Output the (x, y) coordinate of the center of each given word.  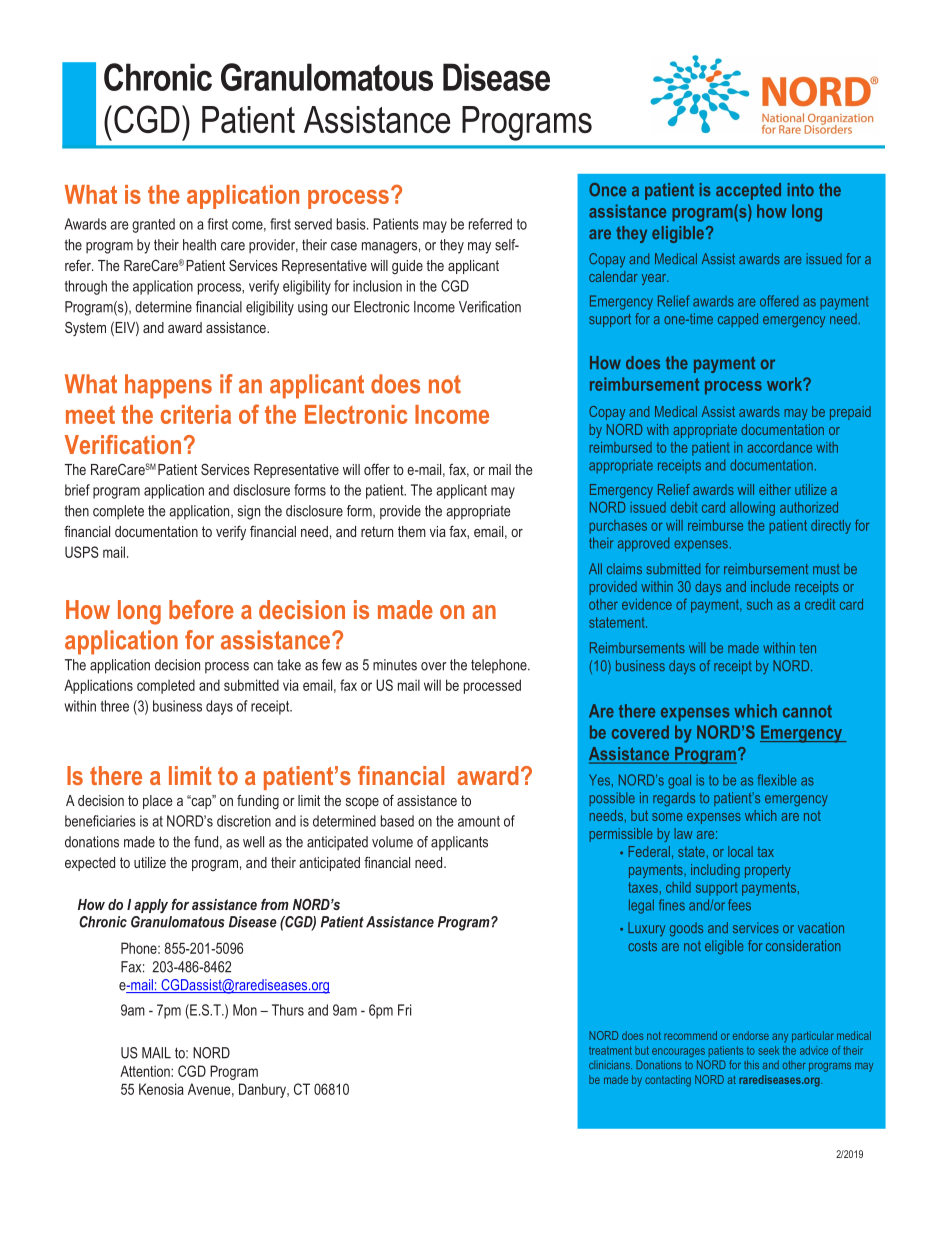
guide (407, 267)
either (775, 489)
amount (479, 821)
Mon (245, 1010)
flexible (777, 780)
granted (153, 225)
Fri (404, 1010)
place (157, 802)
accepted (748, 191)
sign (249, 512)
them (412, 531)
